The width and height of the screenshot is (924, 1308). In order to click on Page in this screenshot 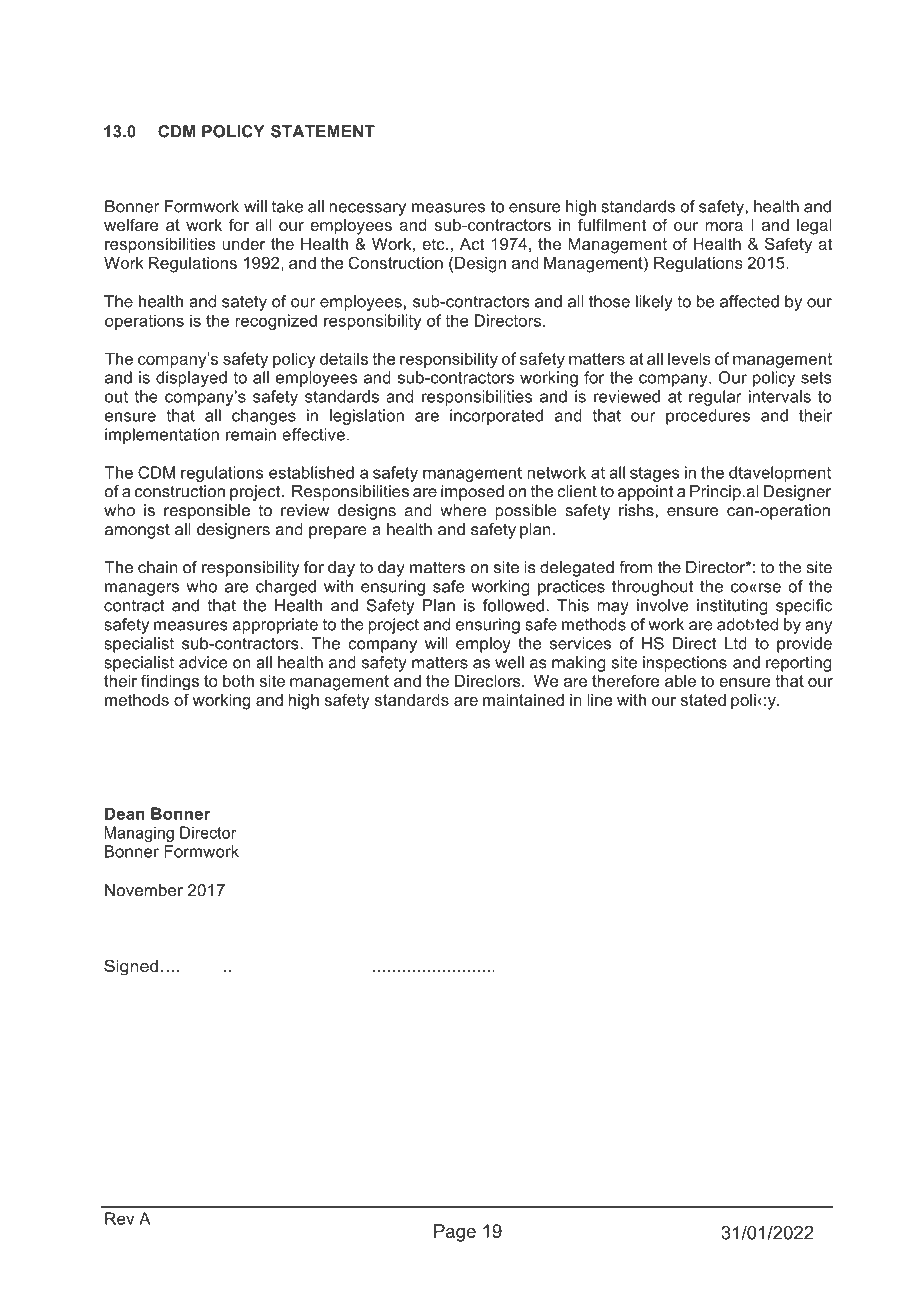, I will do `click(455, 1233)`.
